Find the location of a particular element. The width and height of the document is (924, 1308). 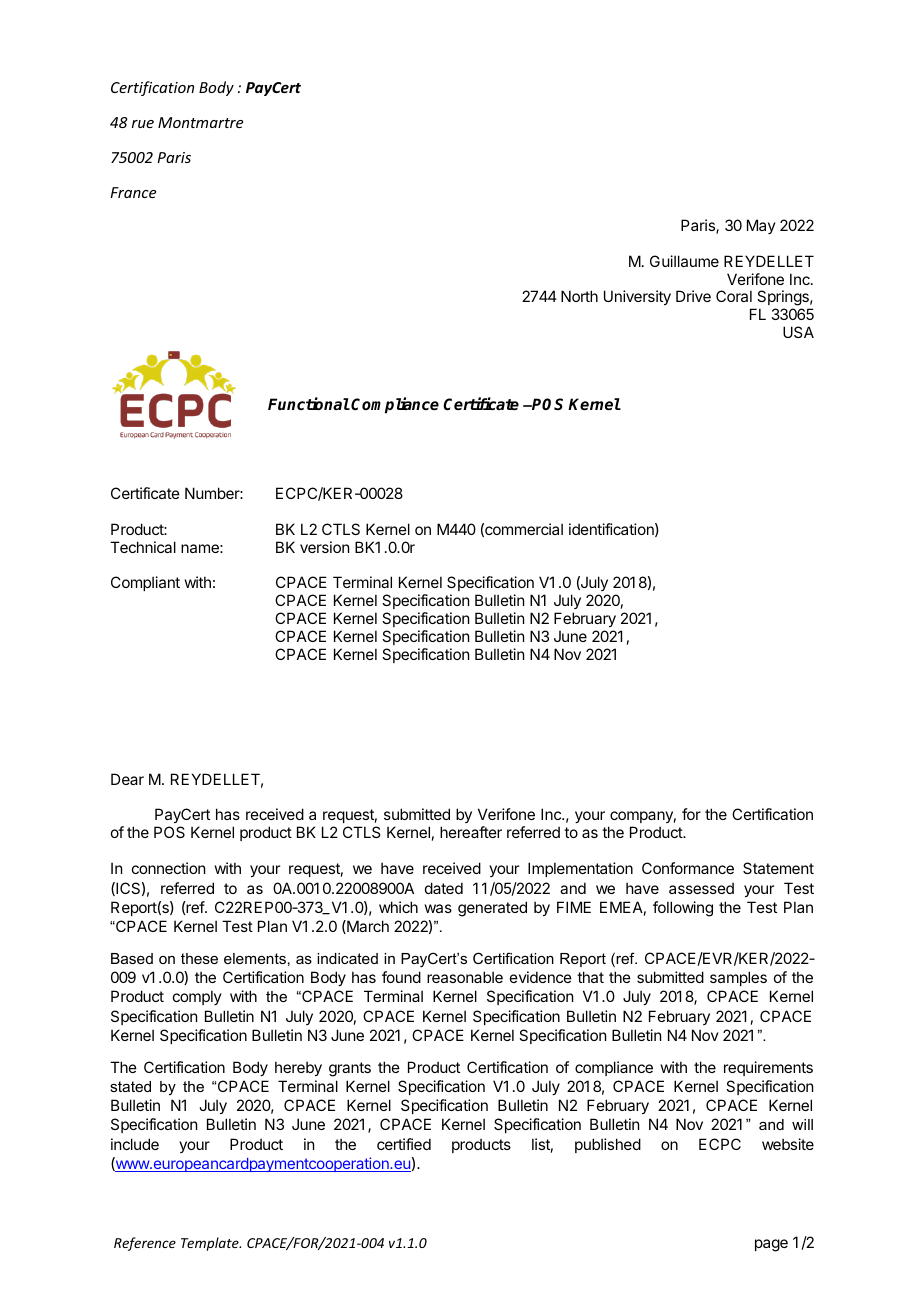

Template is located at coordinates (211, 1244).
